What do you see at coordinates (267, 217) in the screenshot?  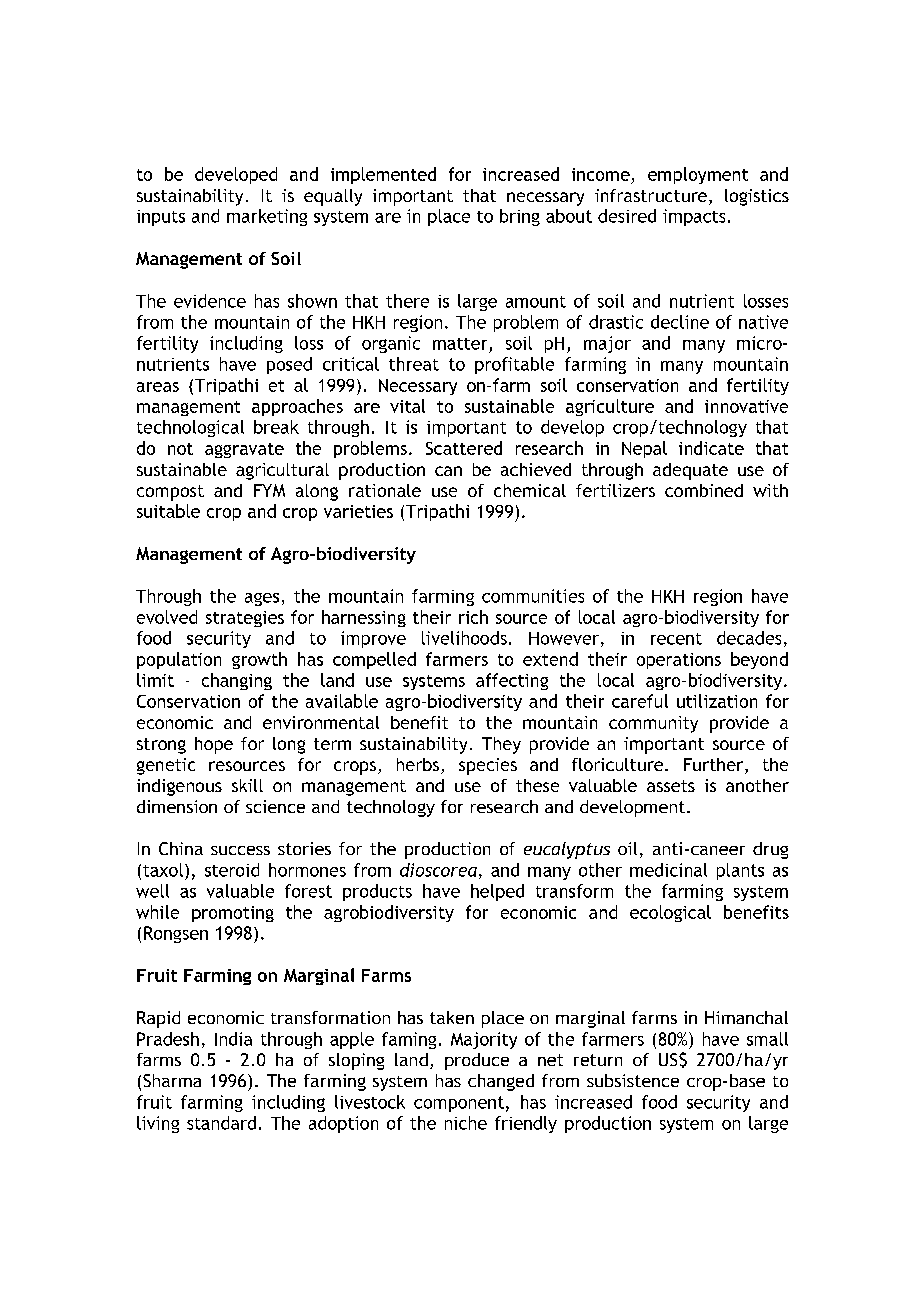 I see `marketing` at bounding box center [267, 217].
